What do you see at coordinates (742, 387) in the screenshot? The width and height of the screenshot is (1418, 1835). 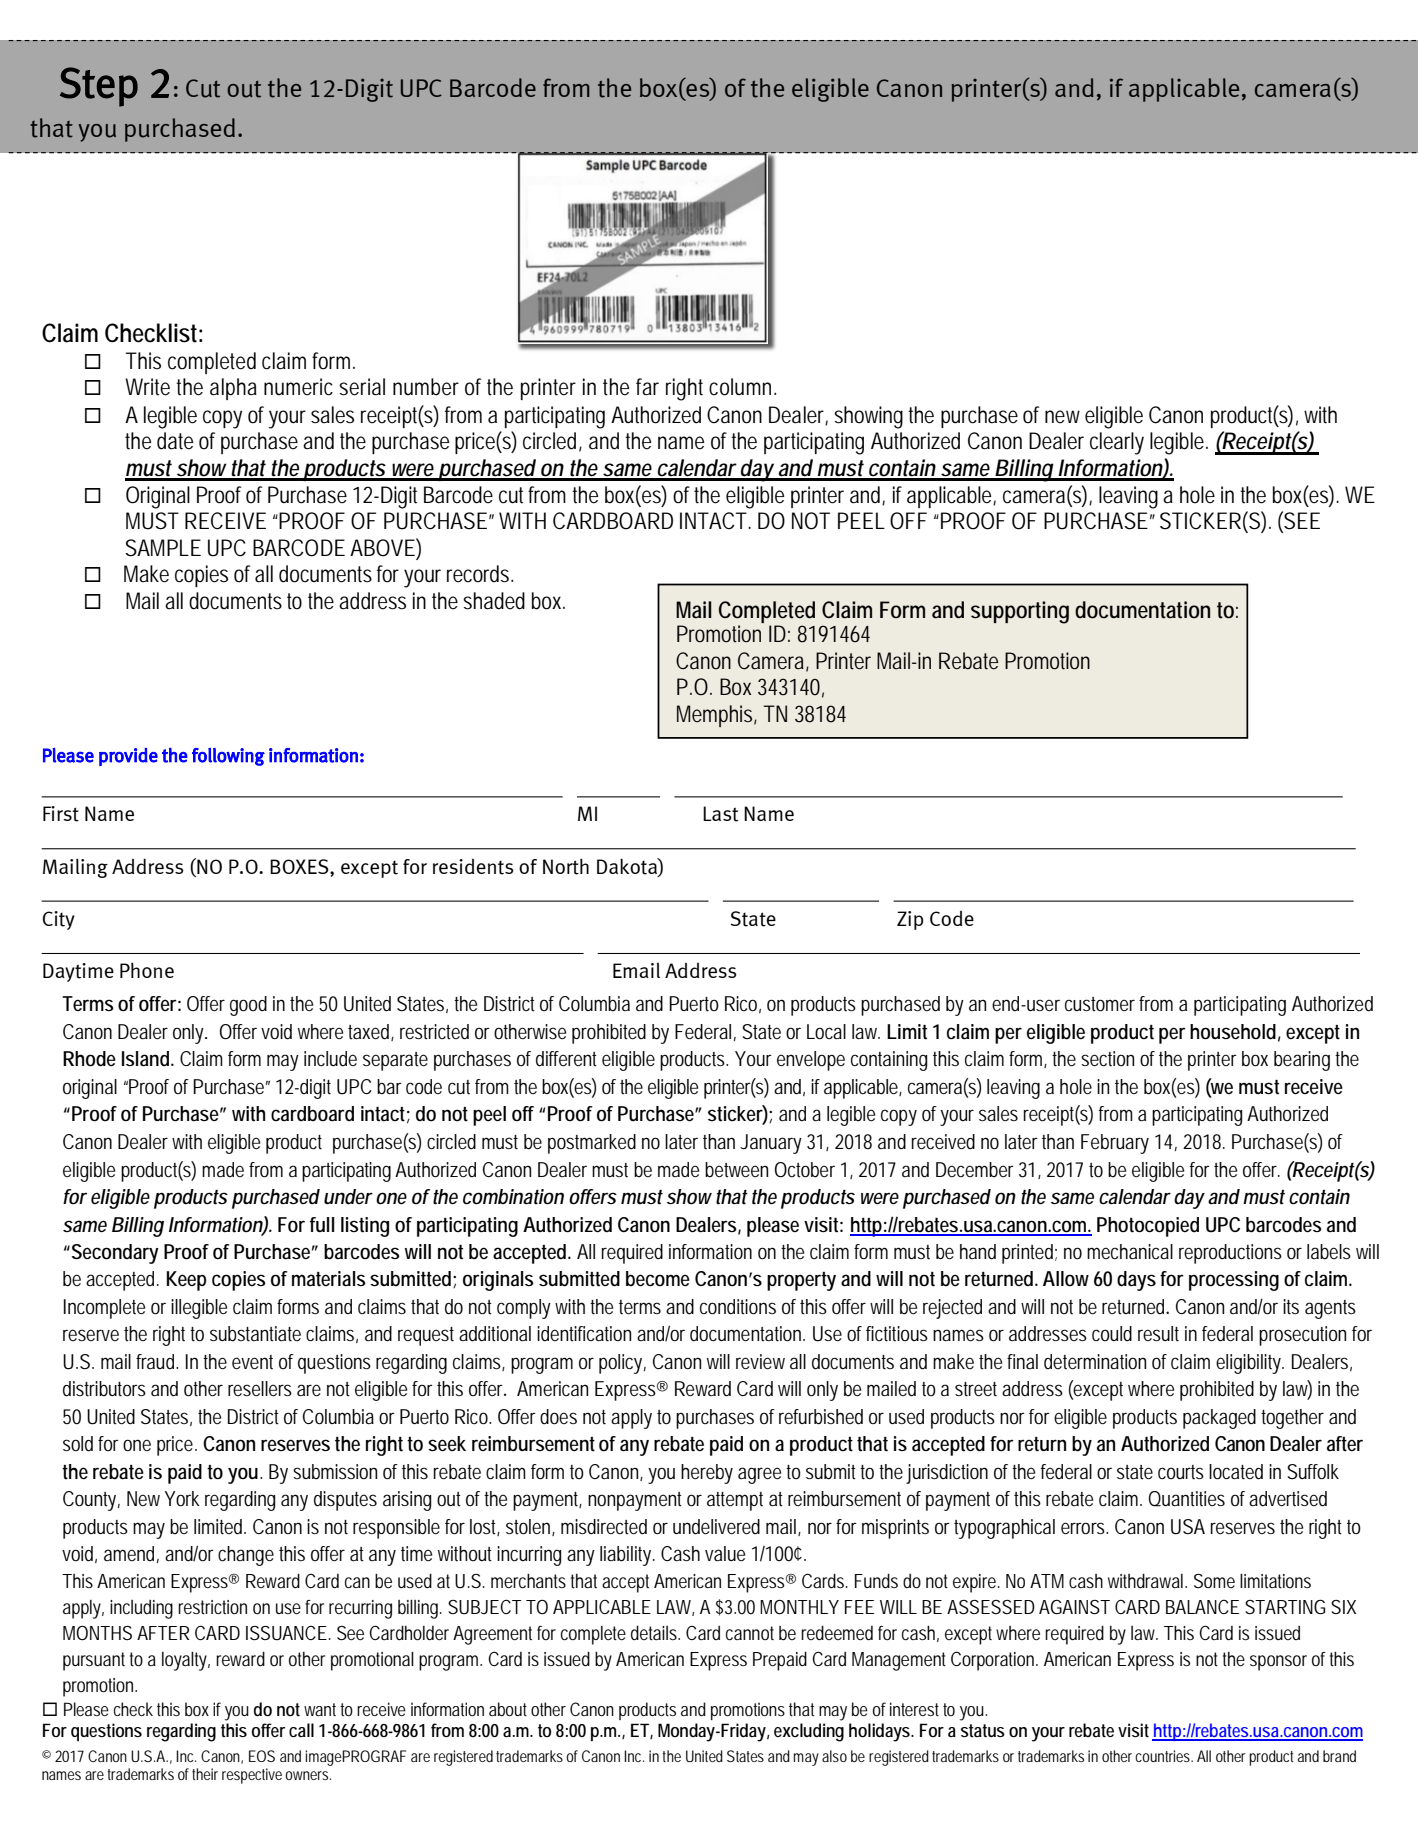 I see `column` at bounding box center [742, 387].
